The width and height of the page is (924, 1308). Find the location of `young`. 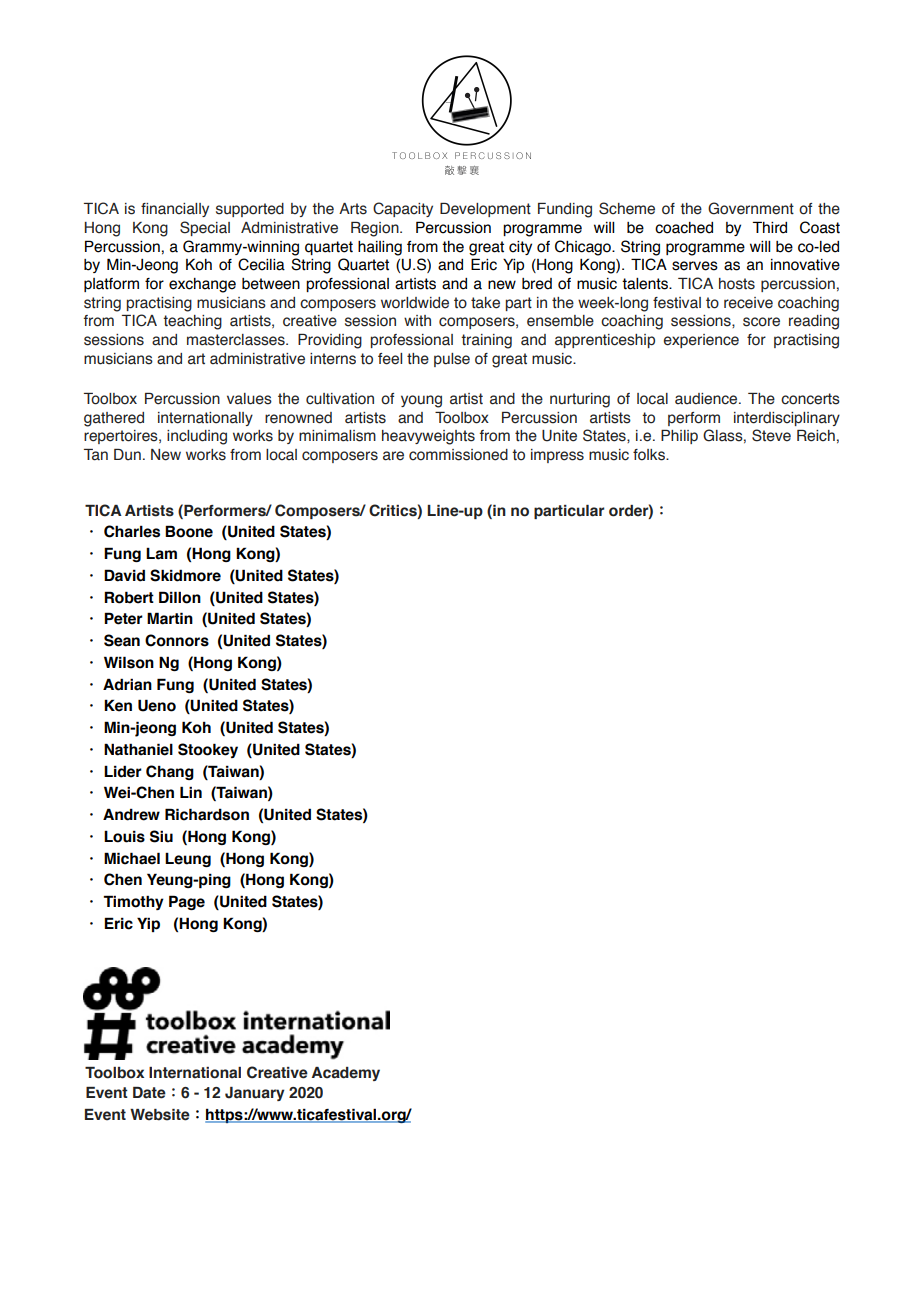

young is located at coordinates (421, 401).
